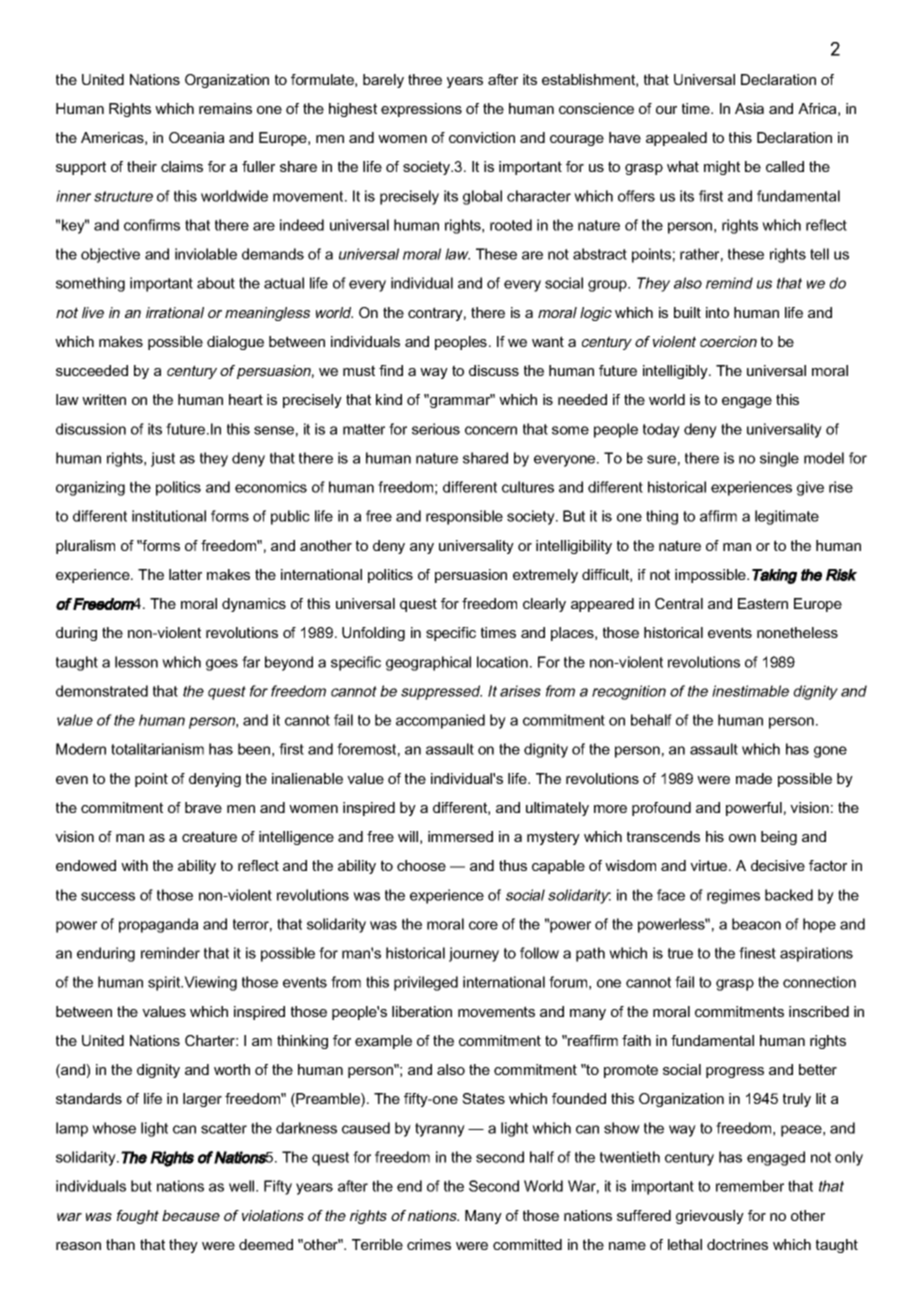 This screenshot has width=924, height=1308. I want to click on with, so click(134, 865).
